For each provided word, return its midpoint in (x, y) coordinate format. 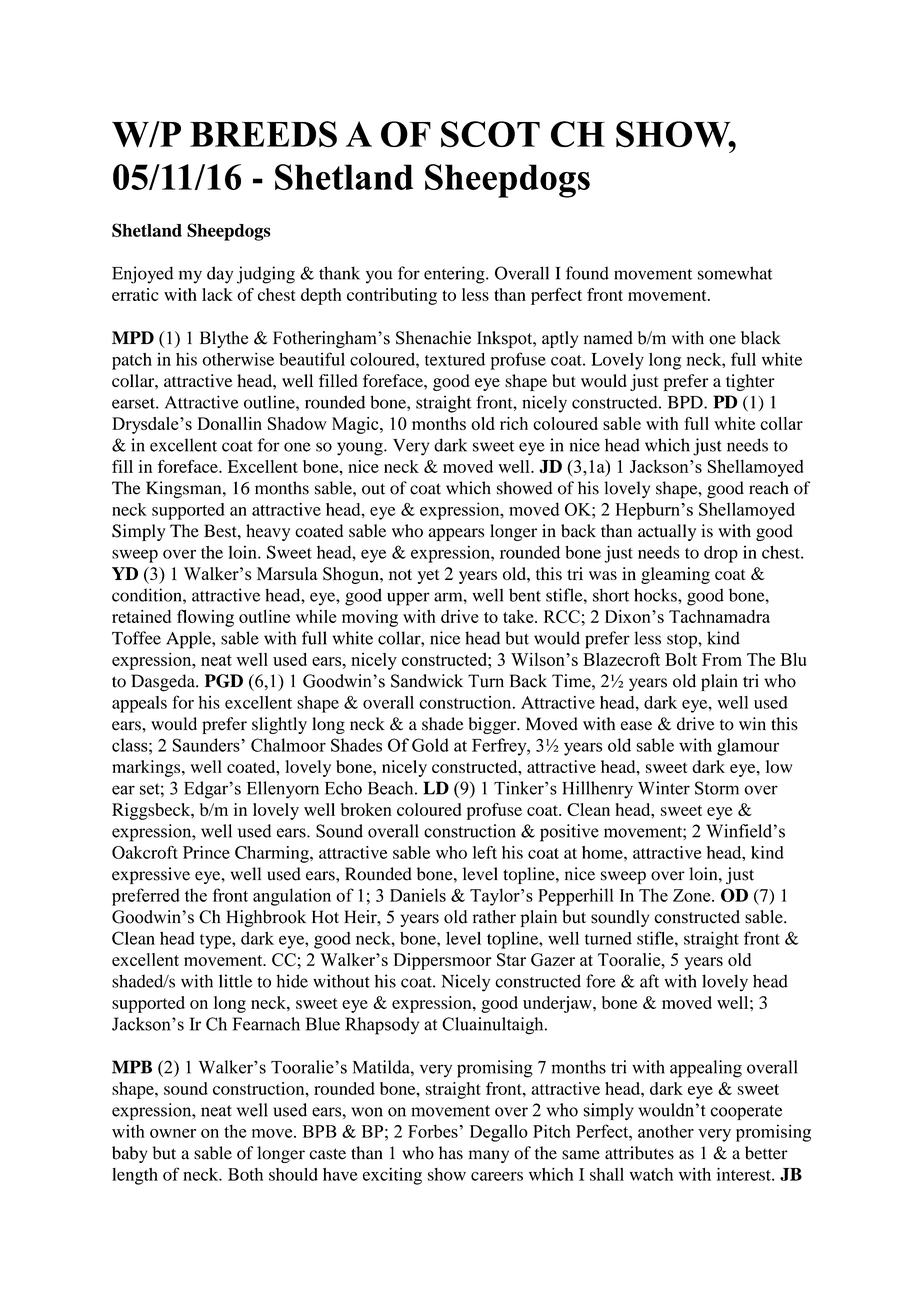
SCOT (490, 134)
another (666, 1131)
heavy (268, 532)
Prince (206, 852)
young (361, 449)
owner (173, 1133)
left (485, 852)
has (451, 1153)
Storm (717, 788)
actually (667, 532)
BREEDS (263, 134)
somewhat (735, 273)
